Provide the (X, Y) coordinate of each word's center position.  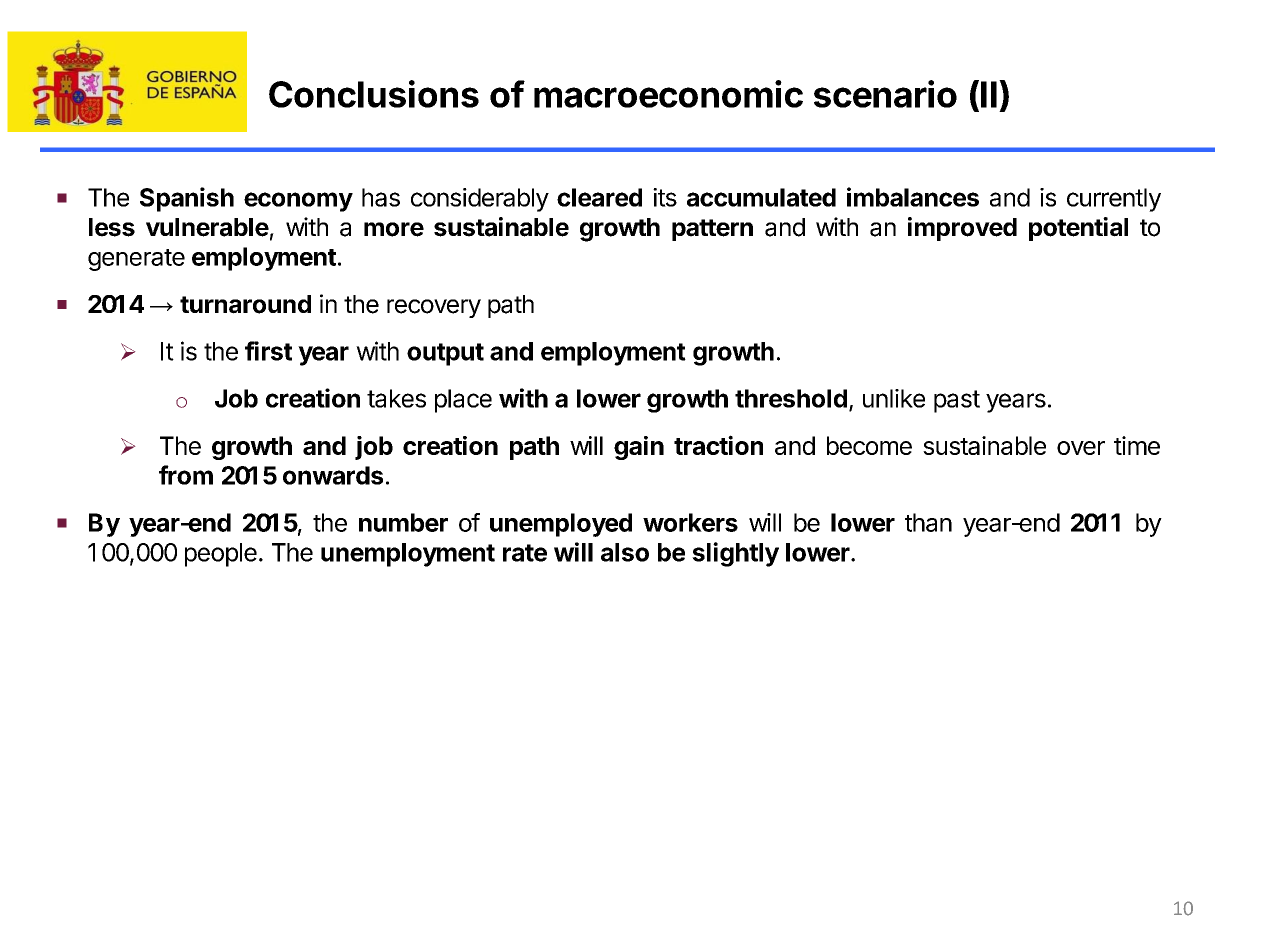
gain (639, 448)
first (268, 351)
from (186, 475)
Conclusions (374, 94)
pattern (712, 230)
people (221, 555)
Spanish (187, 199)
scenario (885, 94)
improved (962, 229)
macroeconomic (668, 94)
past (957, 401)
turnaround (245, 304)
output (445, 354)
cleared (599, 197)
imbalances (913, 197)
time (1137, 445)
